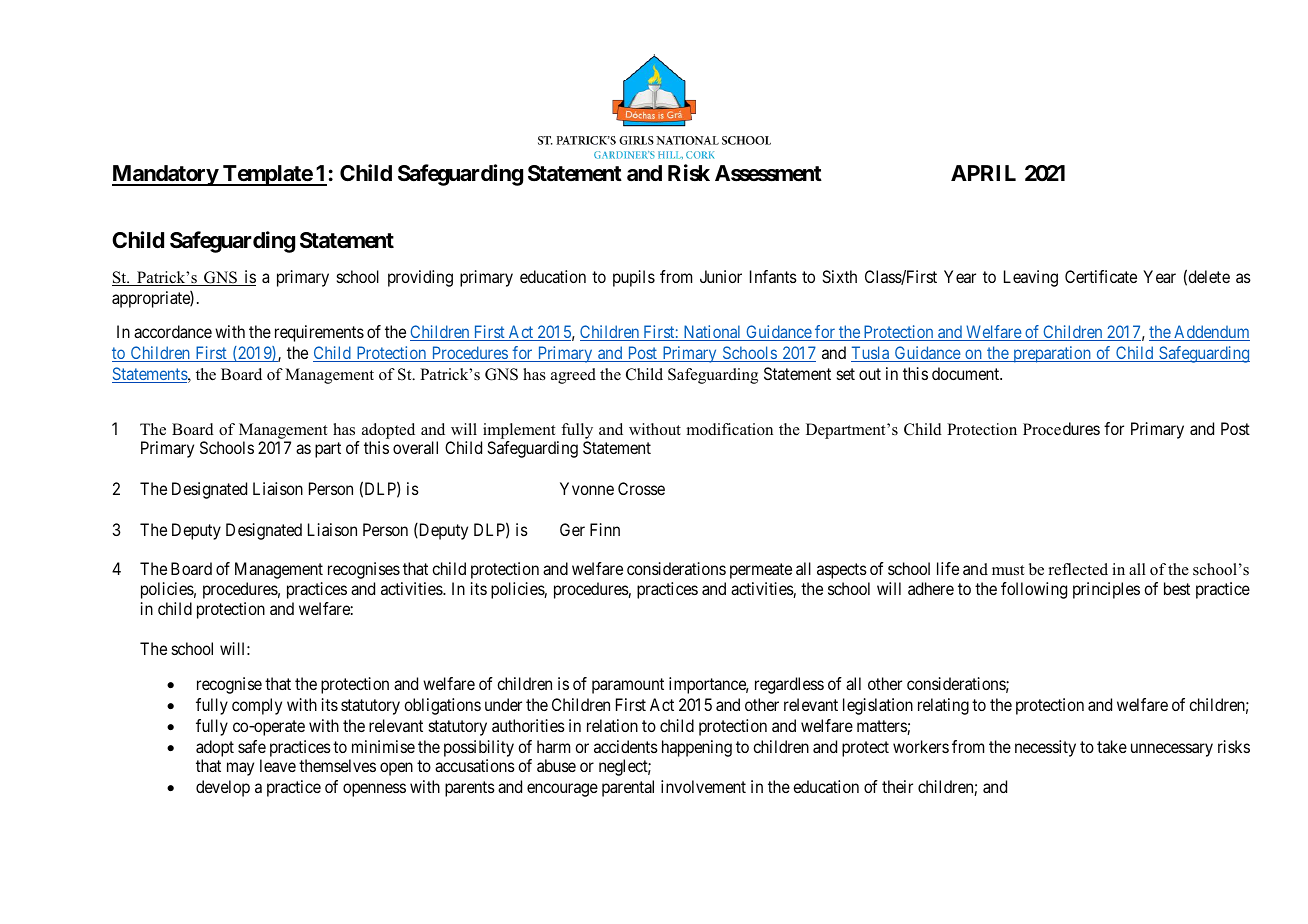 This image has width=1308, height=924. What do you see at coordinates (415, 447) in the image?
I see `overall` at bounding box center [415, 447].
